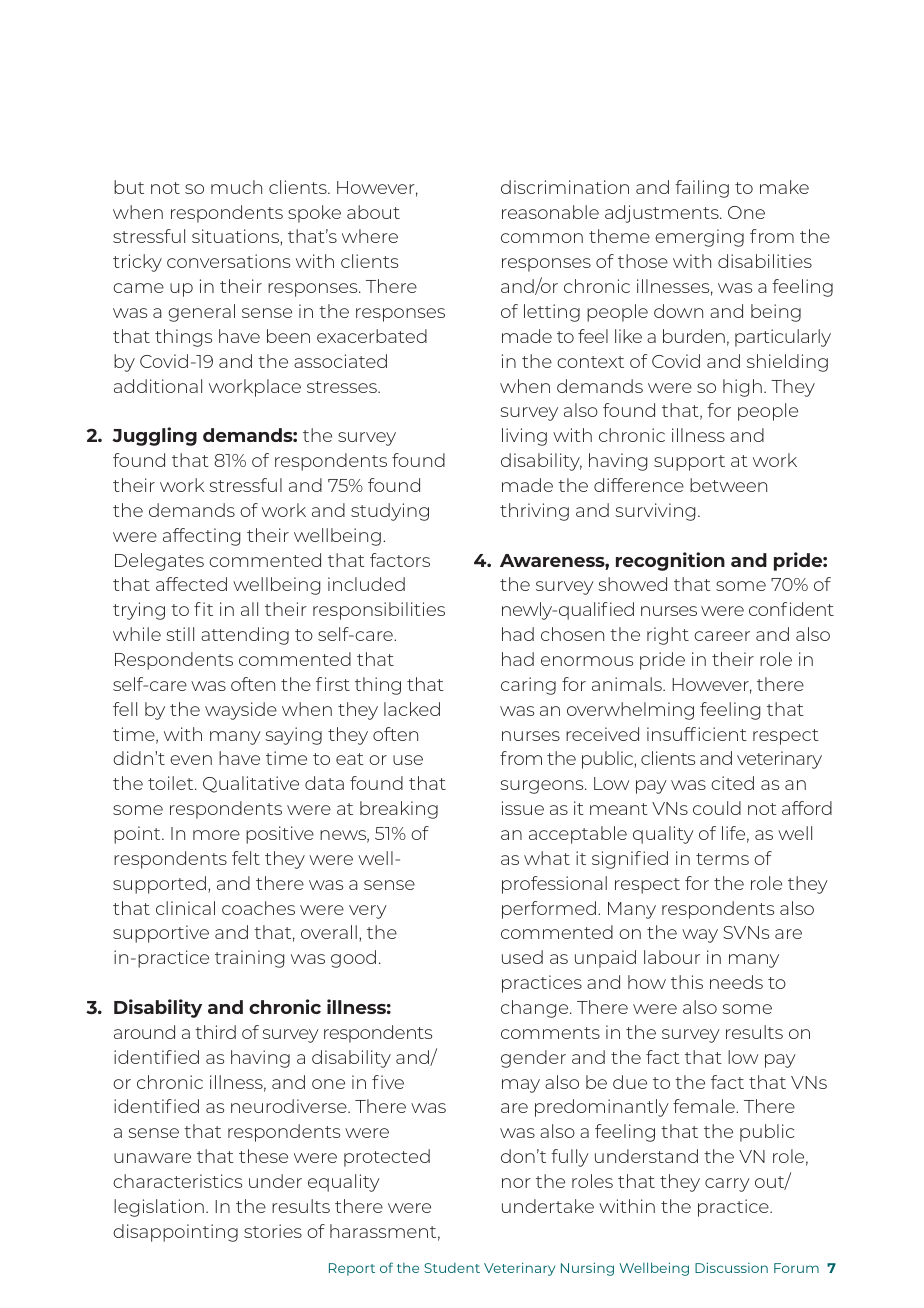 This page has width=924, height=1308. What do you see at coordinates (699, 238) in the page?
I see `emerging` at bounding box center [699, 238].
